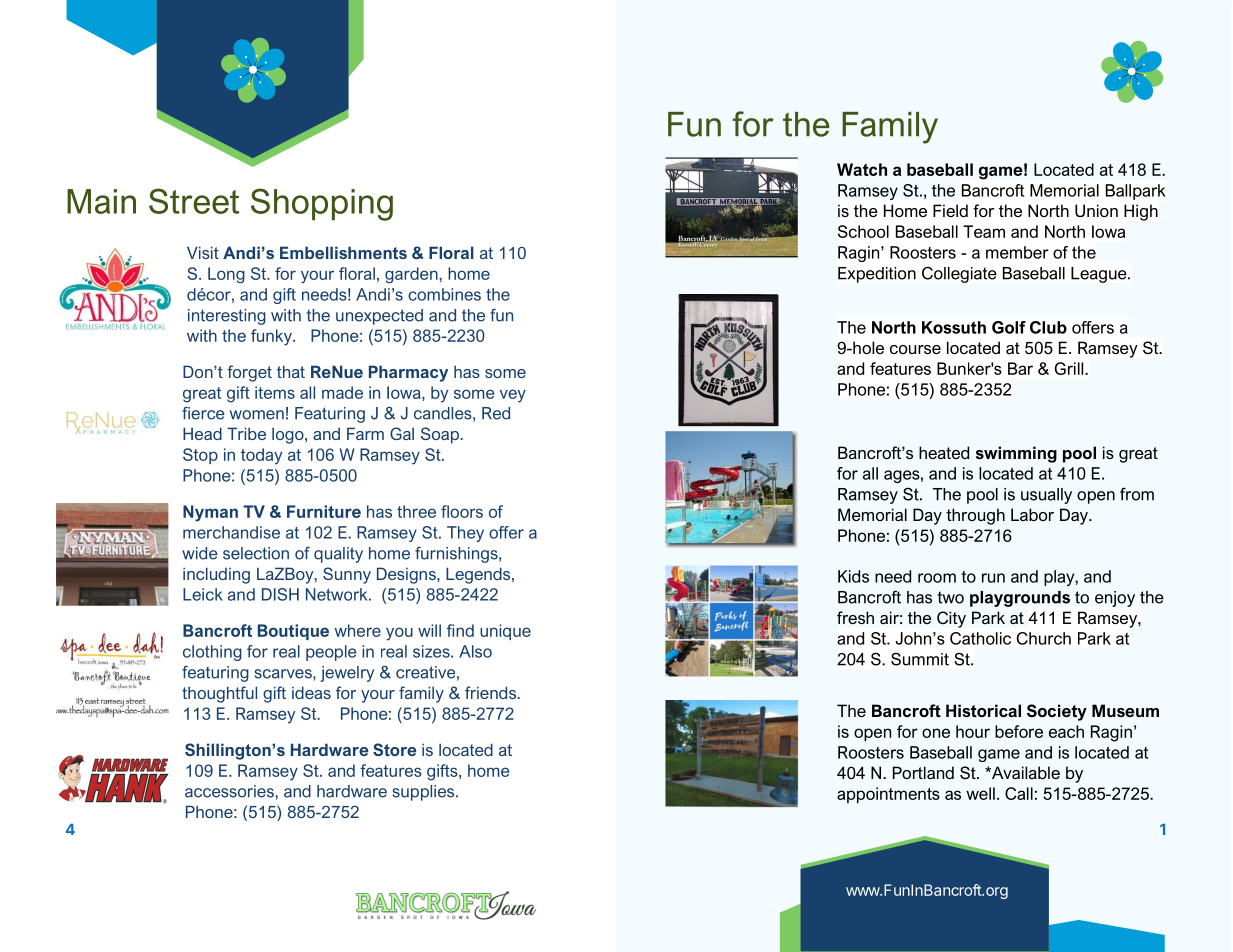 The height and width of the document is (952, 1233). What do you see at coordinates (950, 210) in the document?
I see `Field` at bounding box center [950, 210].
